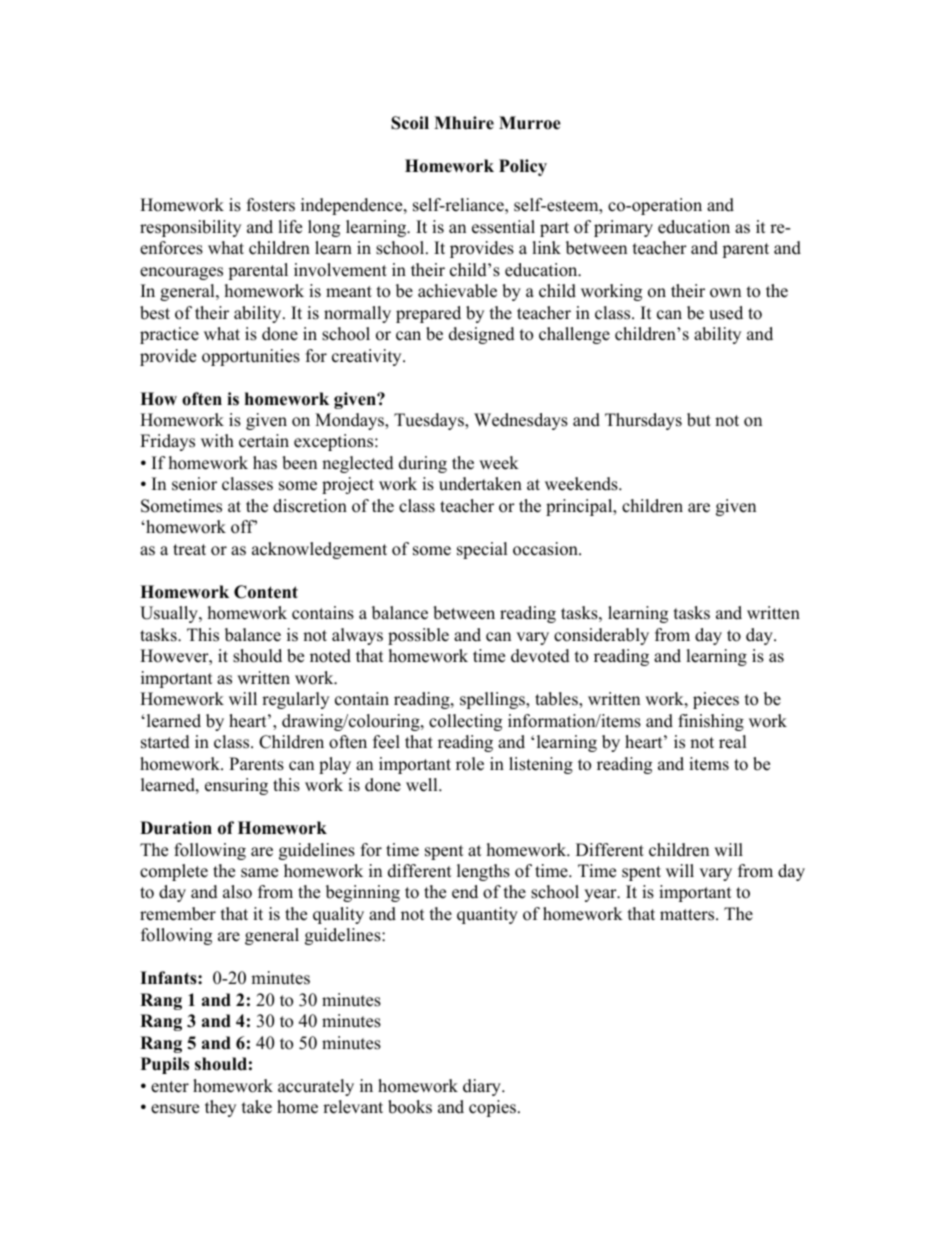 This page has width=952, height=1233. Describe the element at coordinates (194, 484) in the page. I see `senior` at that location.
